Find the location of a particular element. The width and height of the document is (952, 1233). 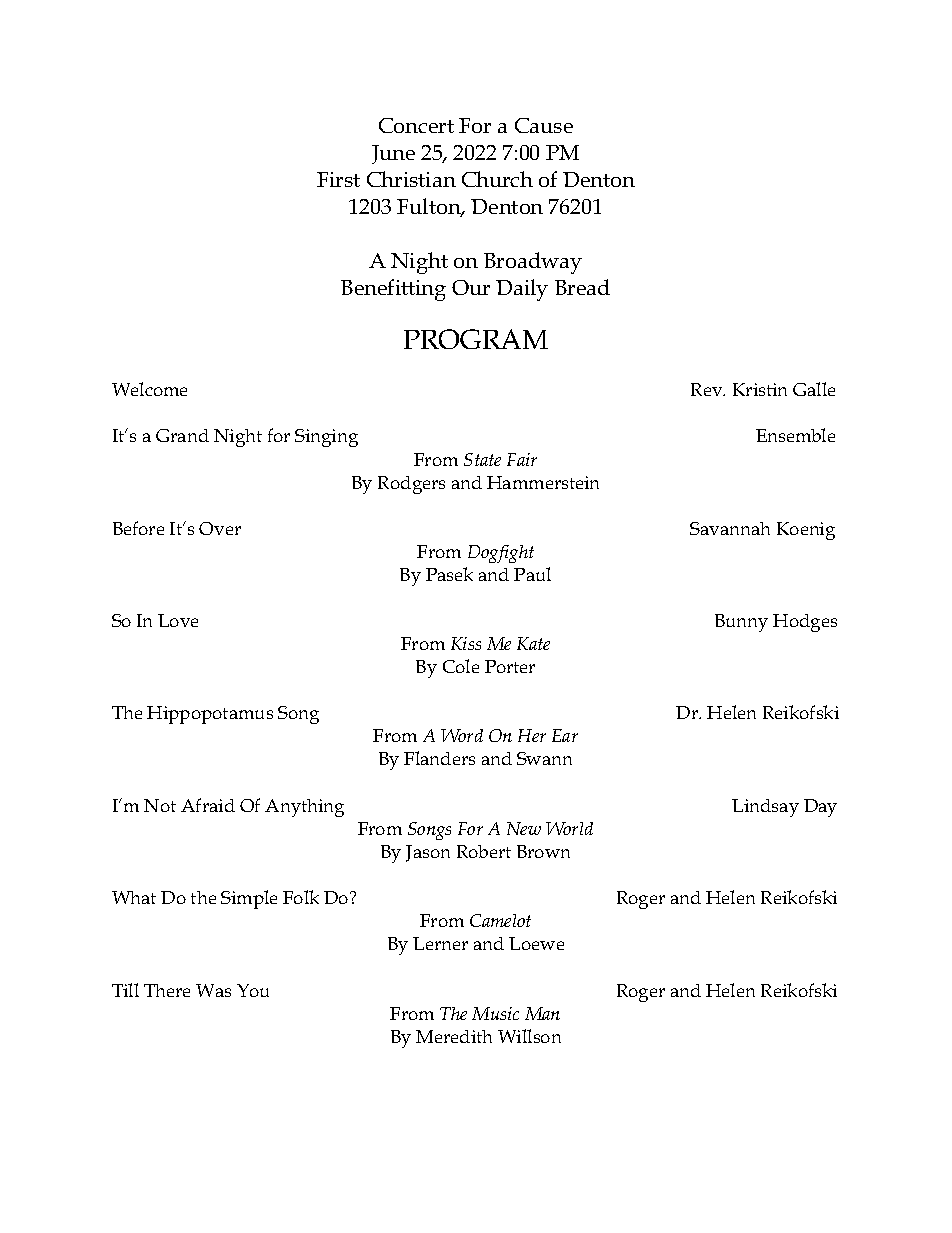

Cause is located at coordinates (544, 125).
